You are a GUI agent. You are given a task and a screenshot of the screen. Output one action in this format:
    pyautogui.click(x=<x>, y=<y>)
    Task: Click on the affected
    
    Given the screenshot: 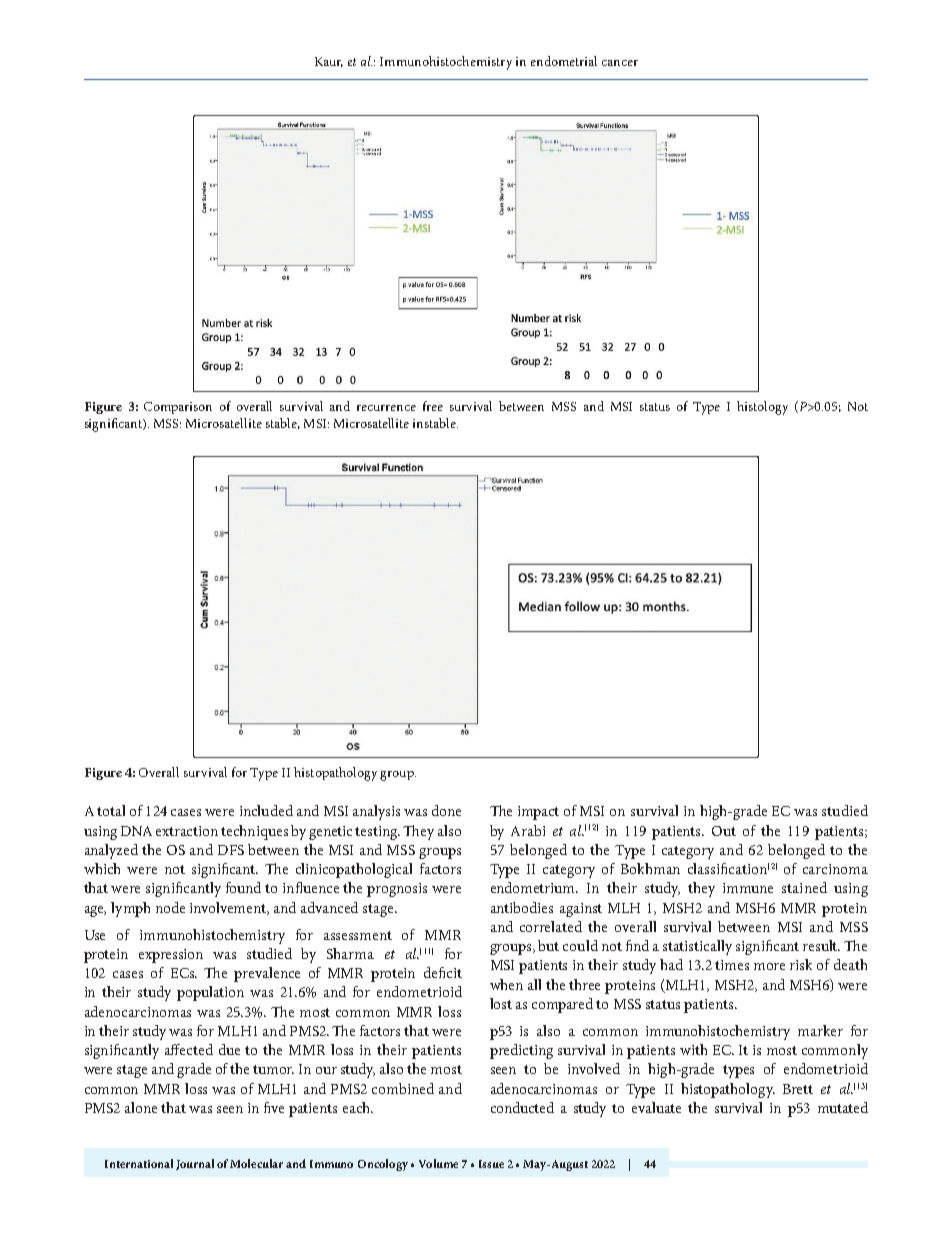 What is the action you would take?
    pyautogui.click(x=189, y=1049)
